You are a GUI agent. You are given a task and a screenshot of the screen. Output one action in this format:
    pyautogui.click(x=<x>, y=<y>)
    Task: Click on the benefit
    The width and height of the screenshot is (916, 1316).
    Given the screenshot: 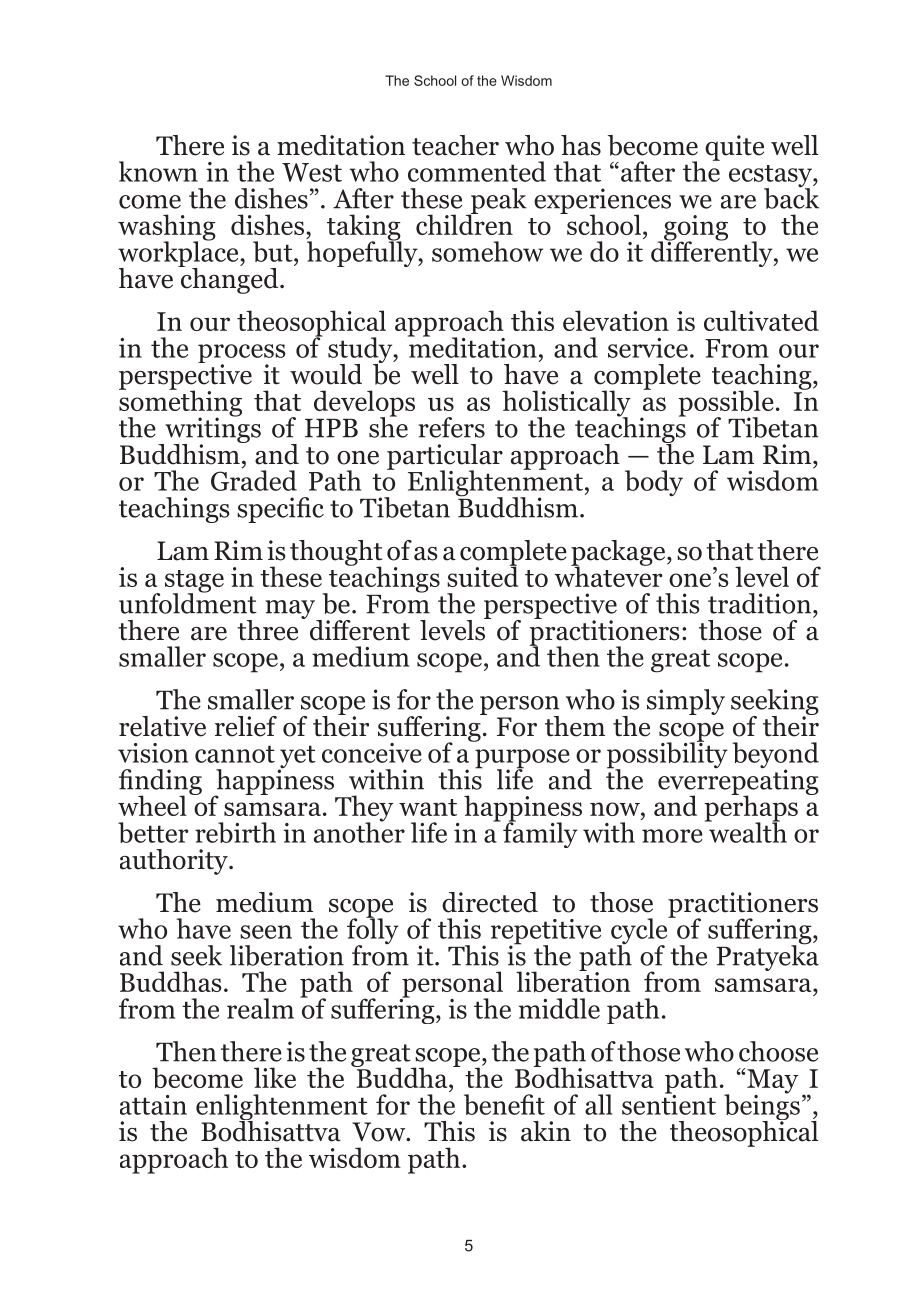 What is the action you would take?
    pyautogui.click(x=504, y=1104)
